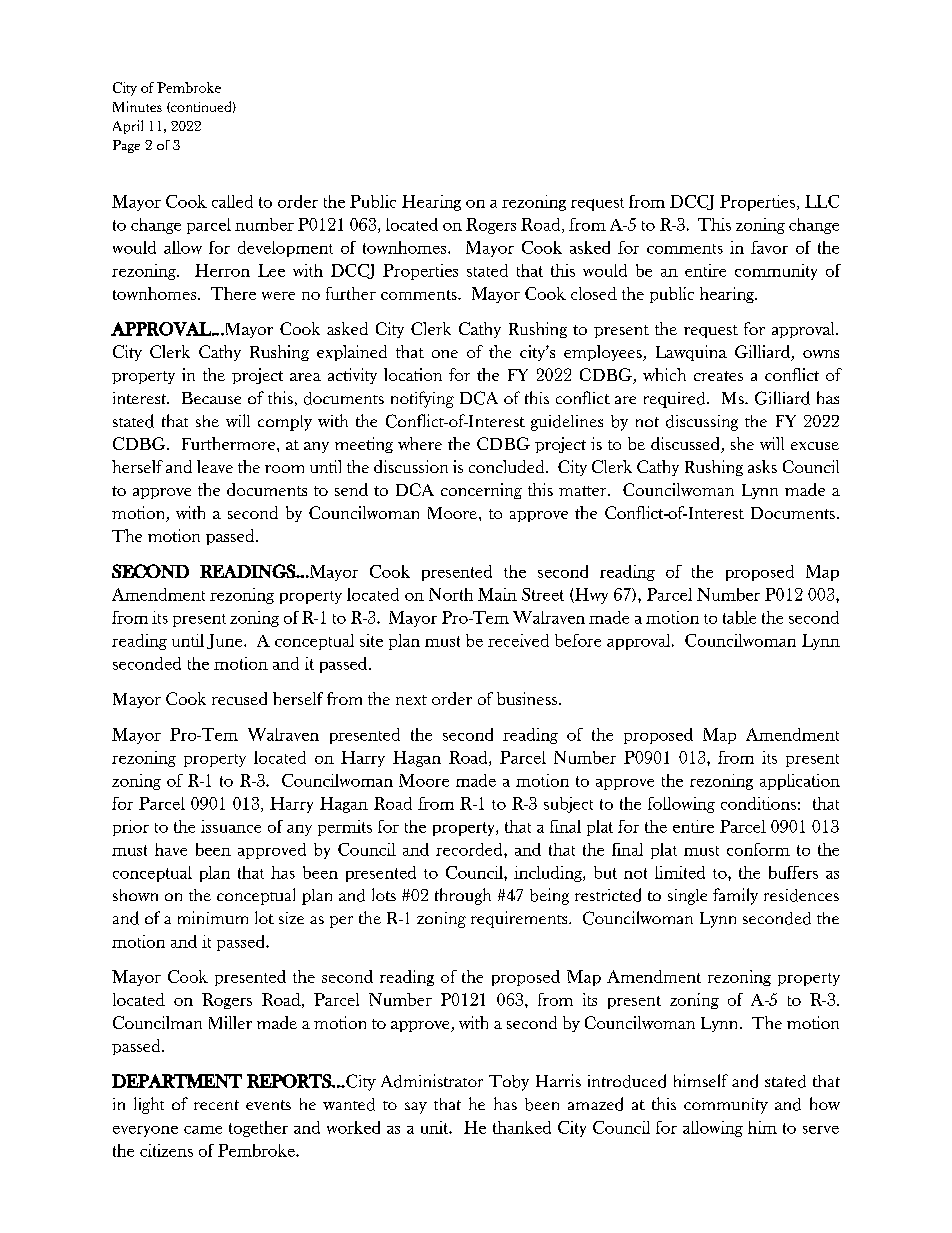  Describe the element at coordinates (528, 698) in the image. I see `business` at that location.
